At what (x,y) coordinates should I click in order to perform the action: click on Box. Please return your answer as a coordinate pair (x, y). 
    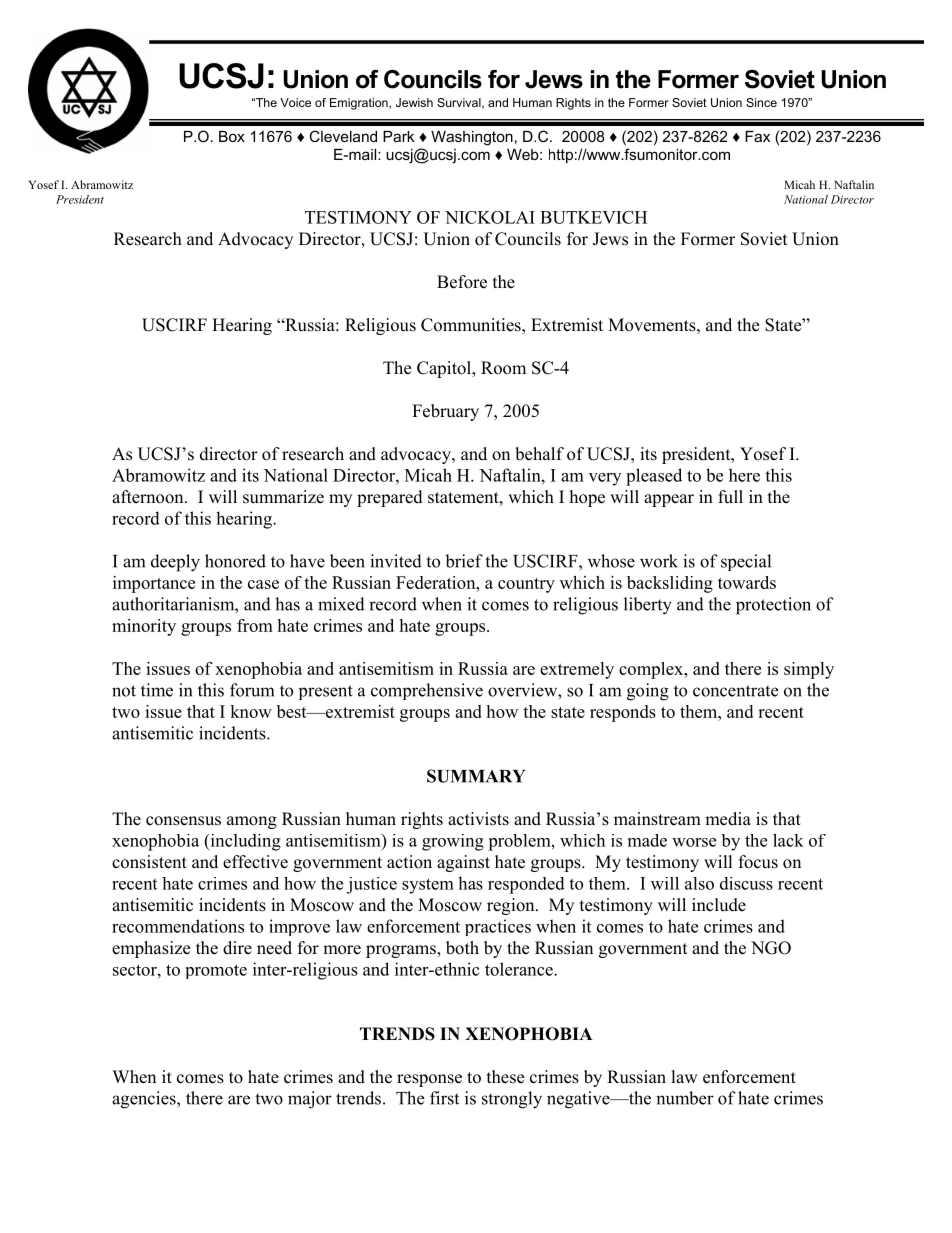
    Looking at the image, I should click on (232, 136).
